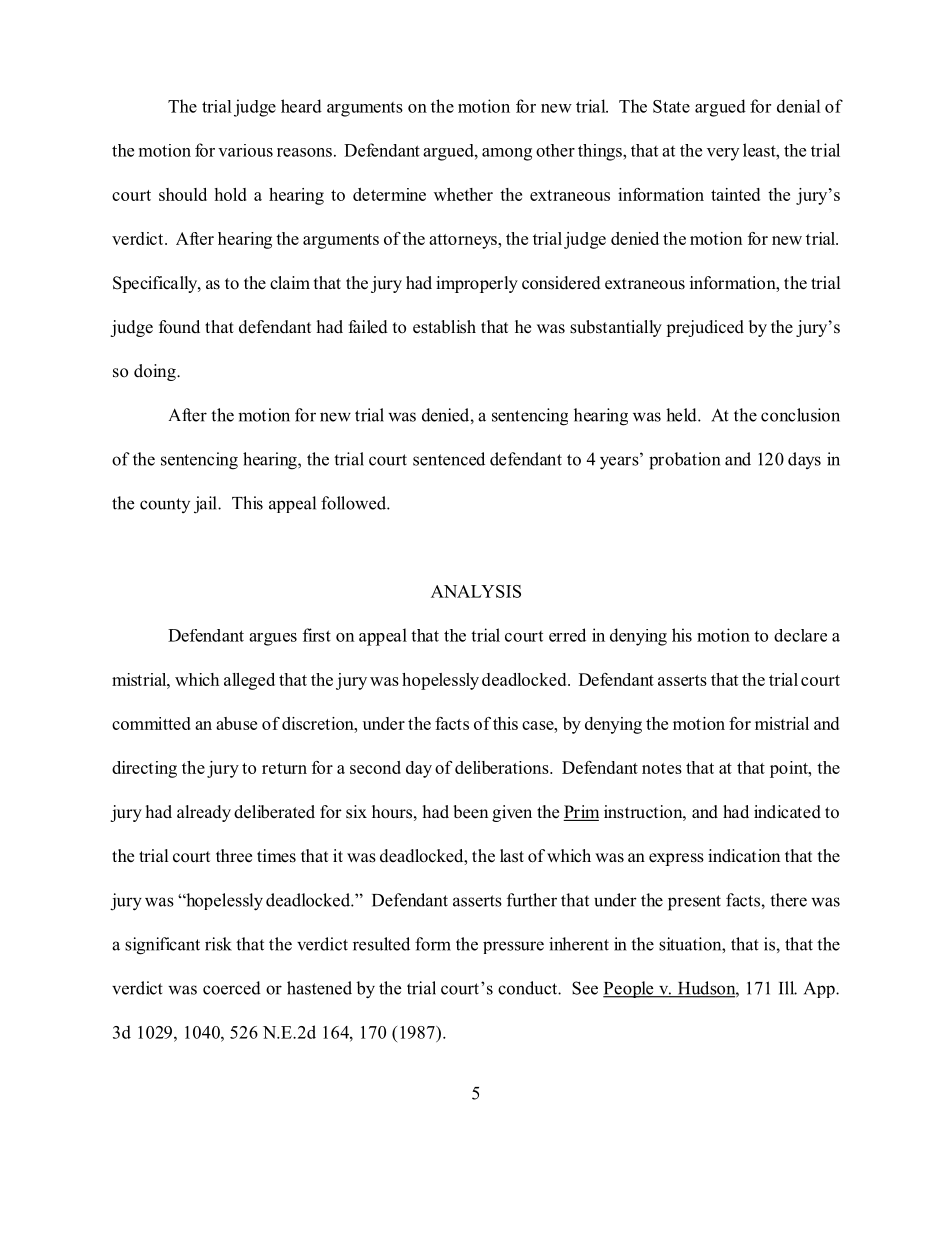 This document has width=952, height=1233. Describe the element at coordinates (218, 944) in the document. I see `risk` at that location.
